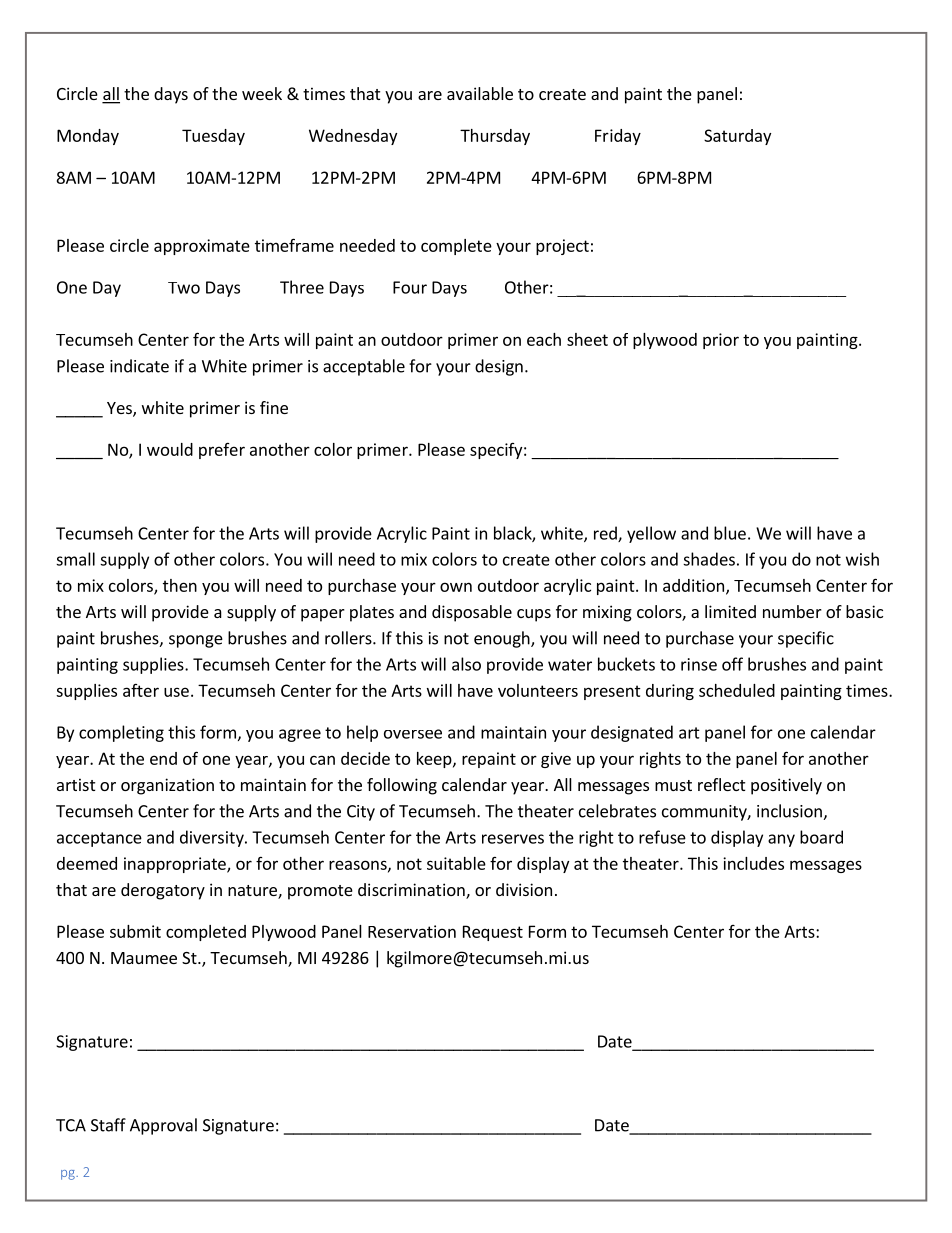  I want to click on Request, so click(493, 933).
